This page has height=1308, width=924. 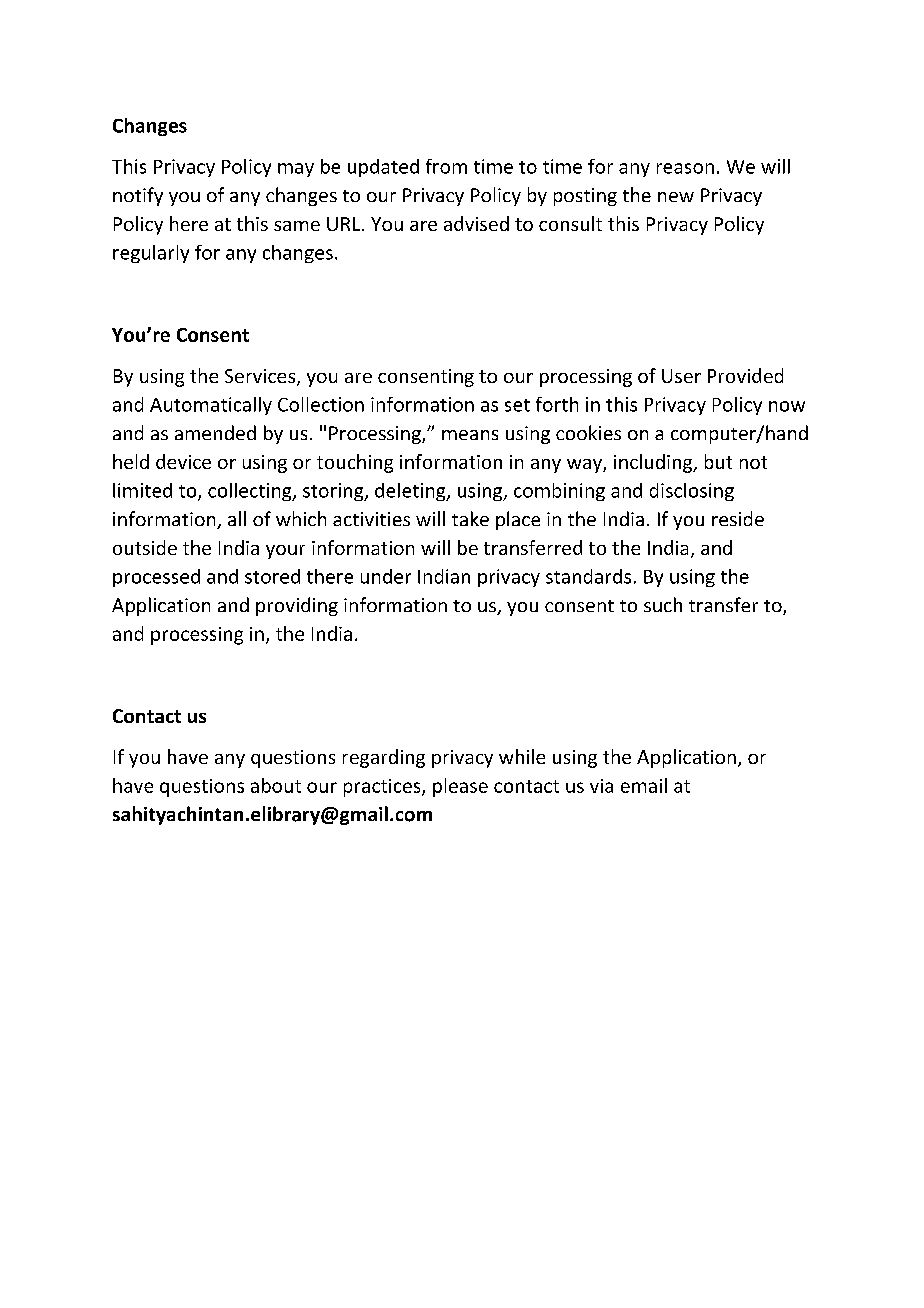 I want to click on from, so click(x=446, y=166).
